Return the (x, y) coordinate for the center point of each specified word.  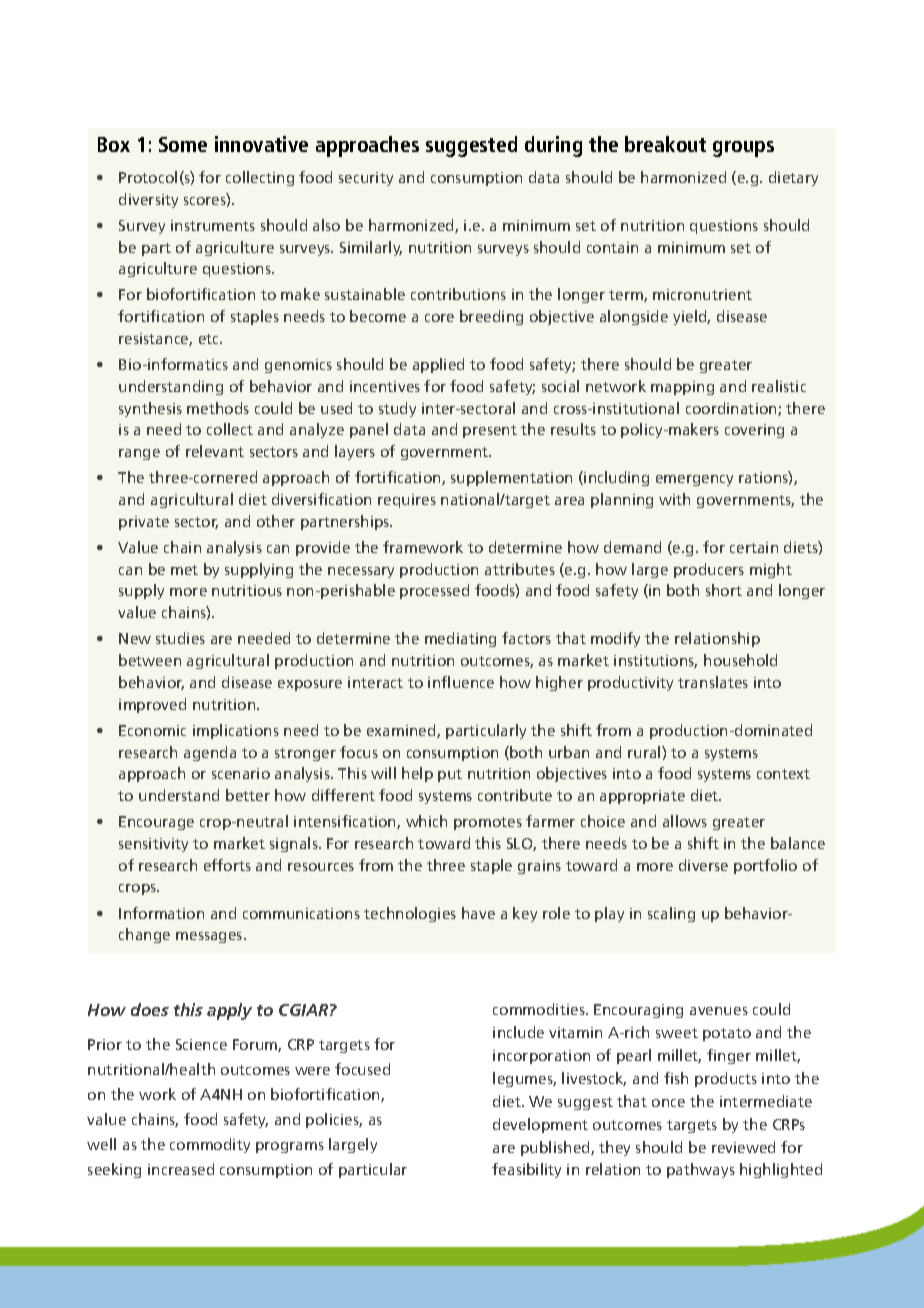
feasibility (526, 1170)
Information (161, 913)
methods (218, 408)
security (366, 179)
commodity (210, 1145)
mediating (460, 639)
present (490, 431)
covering (754, 431)
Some (183, 144)
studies (180, 638)
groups (743, 149)
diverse (703, 865)
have (478, 913)
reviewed (743, 1147)
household (740, 660)
